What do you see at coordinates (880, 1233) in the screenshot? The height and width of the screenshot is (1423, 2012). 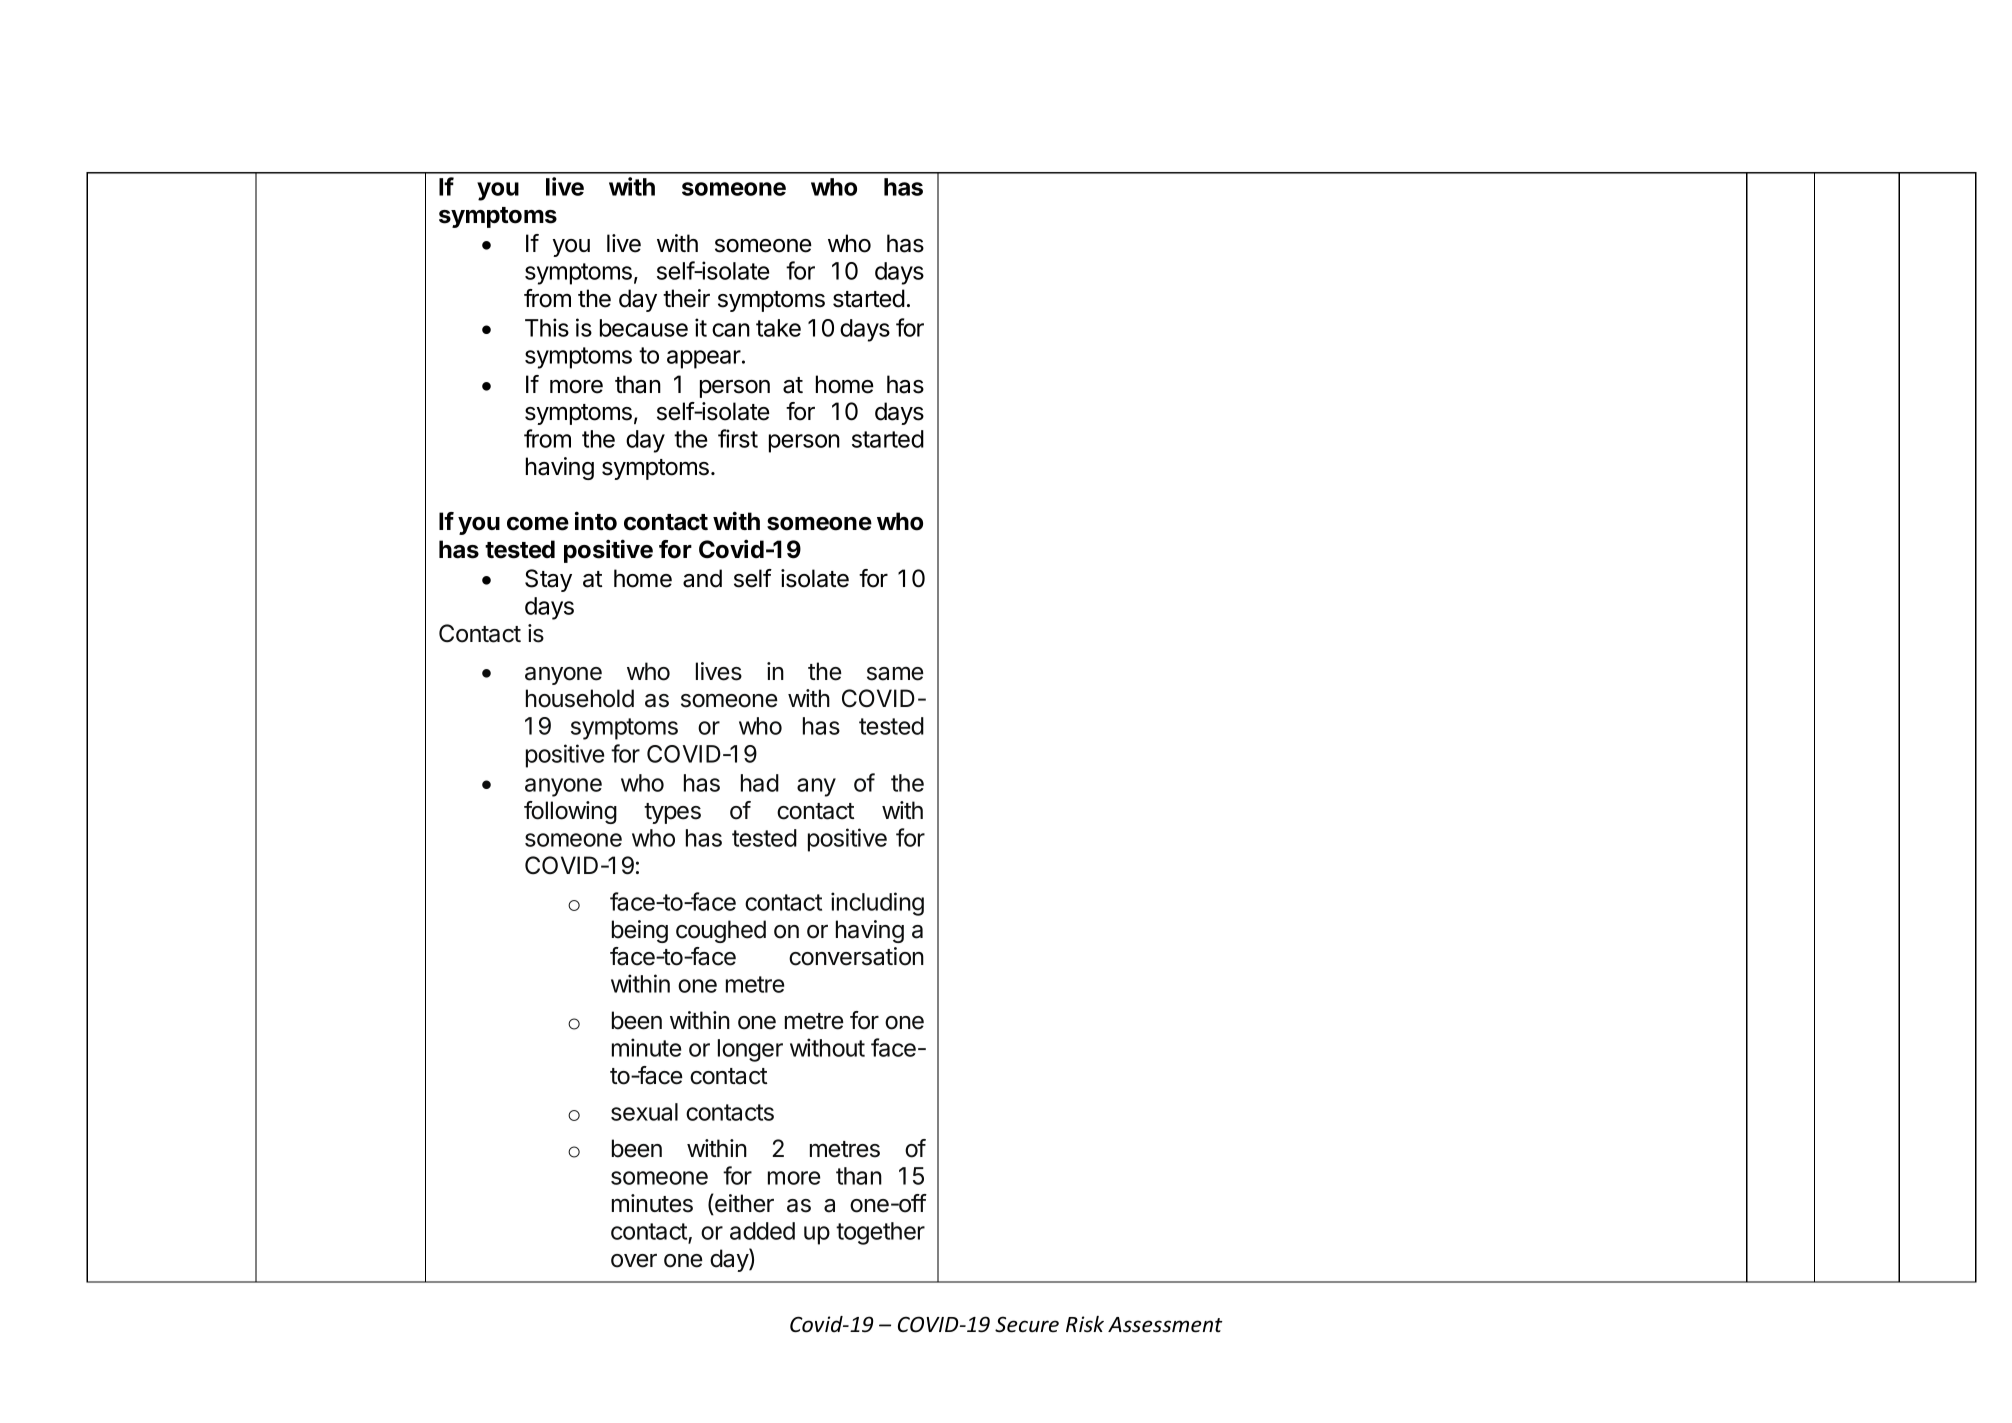 I see `together` at bounding box center [880, 1233].
